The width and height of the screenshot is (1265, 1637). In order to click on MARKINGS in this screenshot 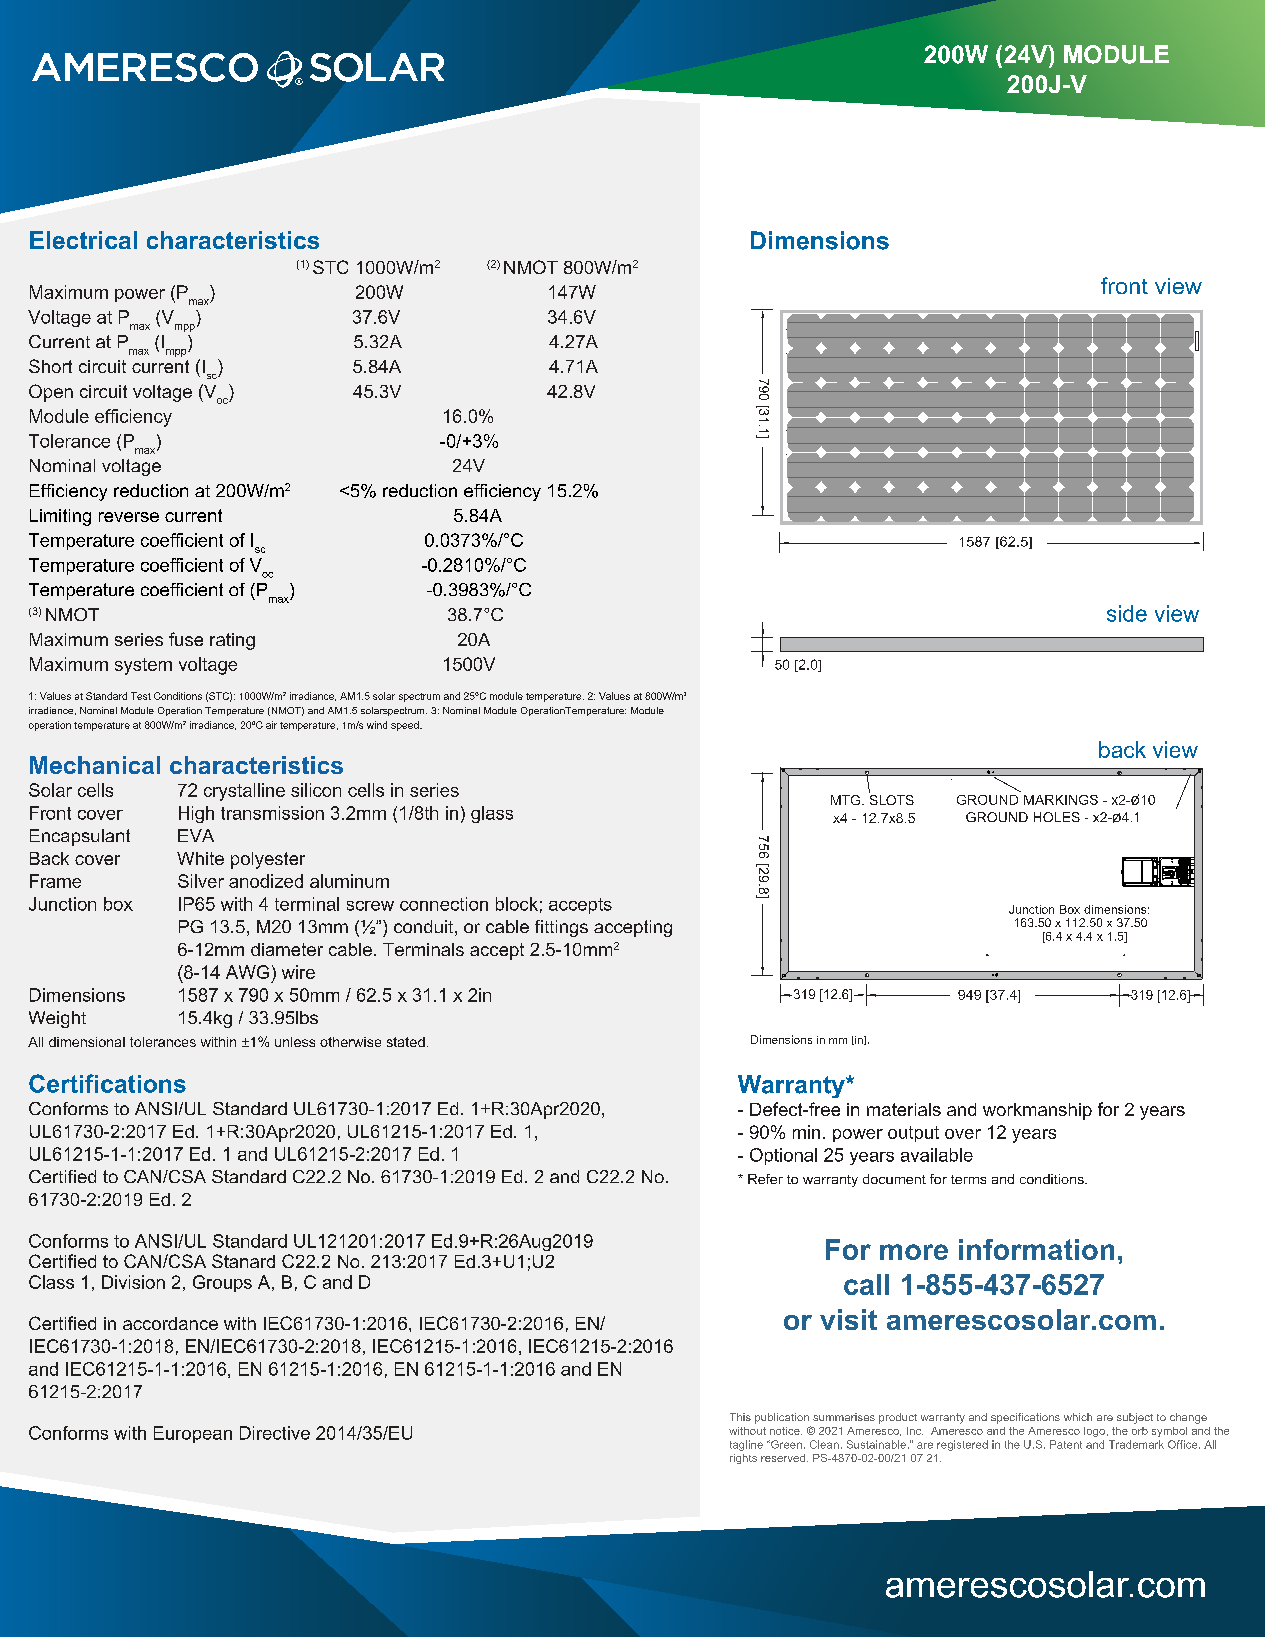, I will do `click(1061, 800)`.
